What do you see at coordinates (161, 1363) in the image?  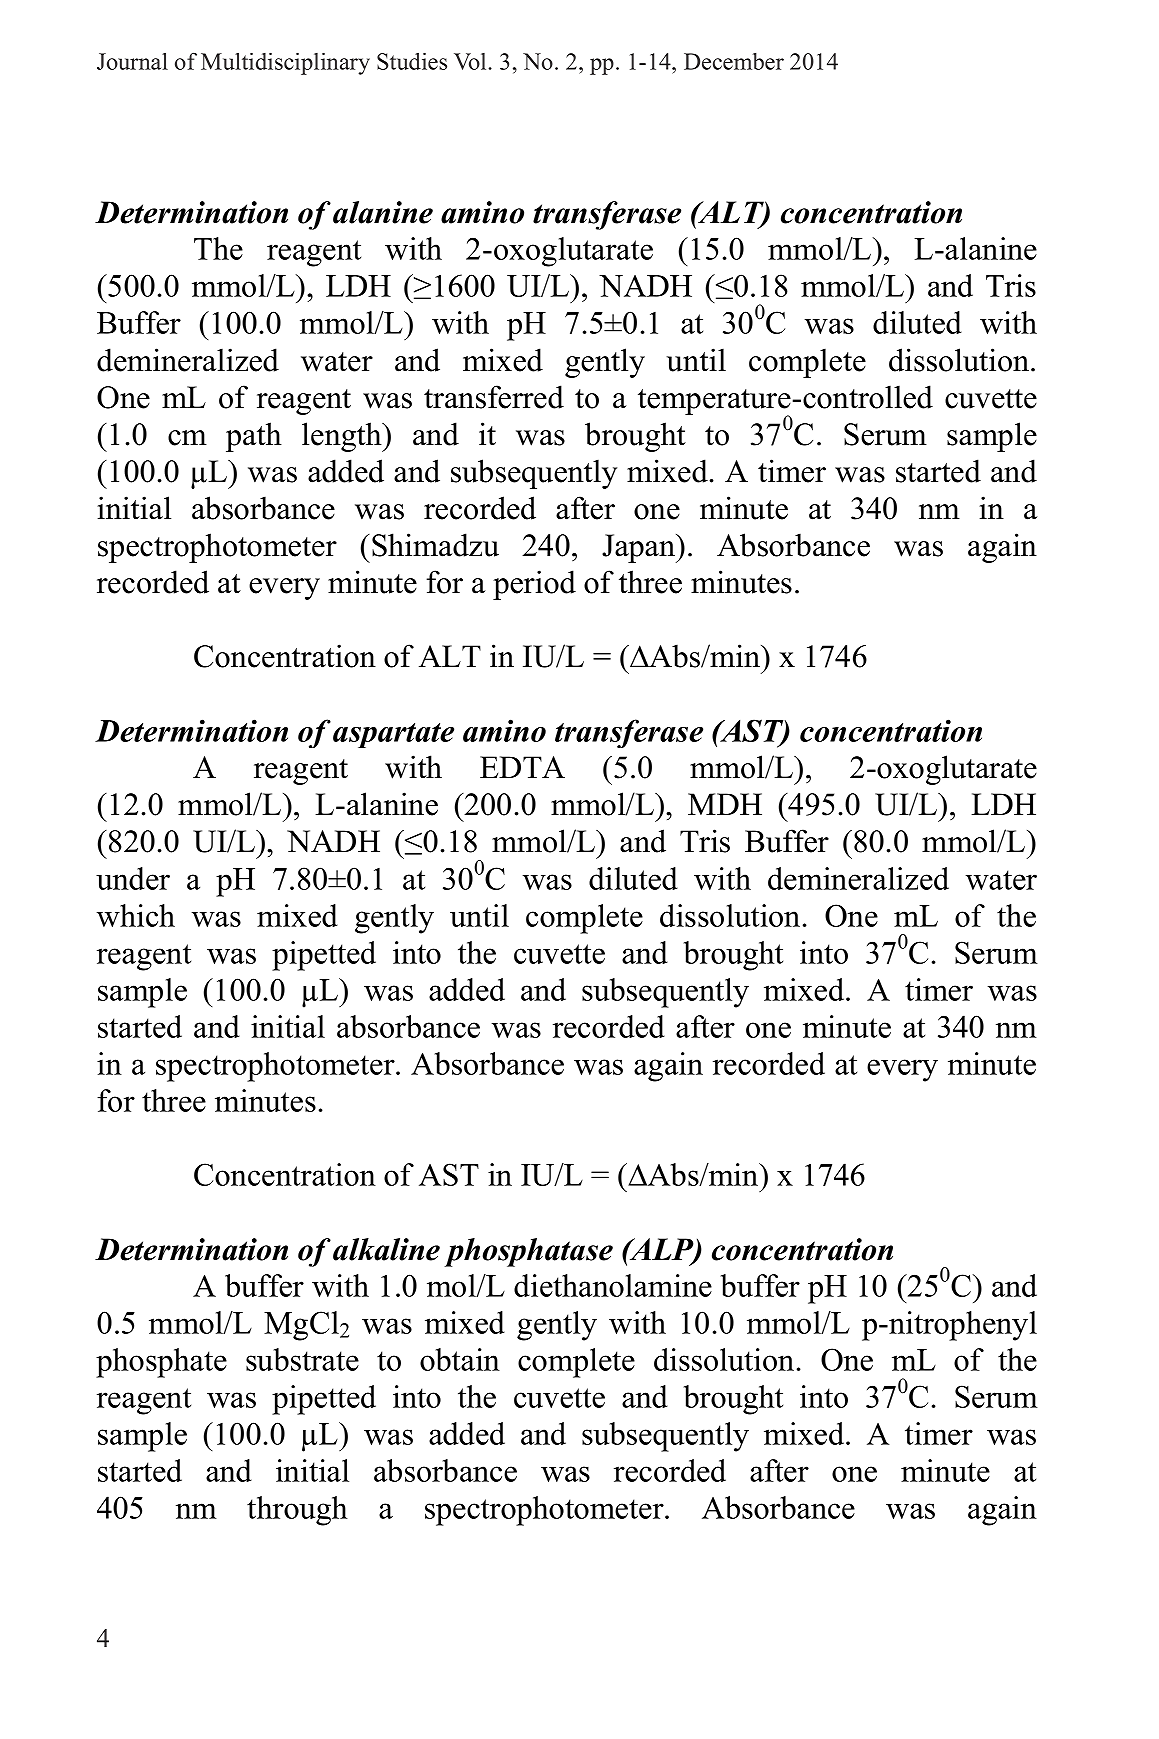 I see `phosphate` at bounding box center [161, 1363].
